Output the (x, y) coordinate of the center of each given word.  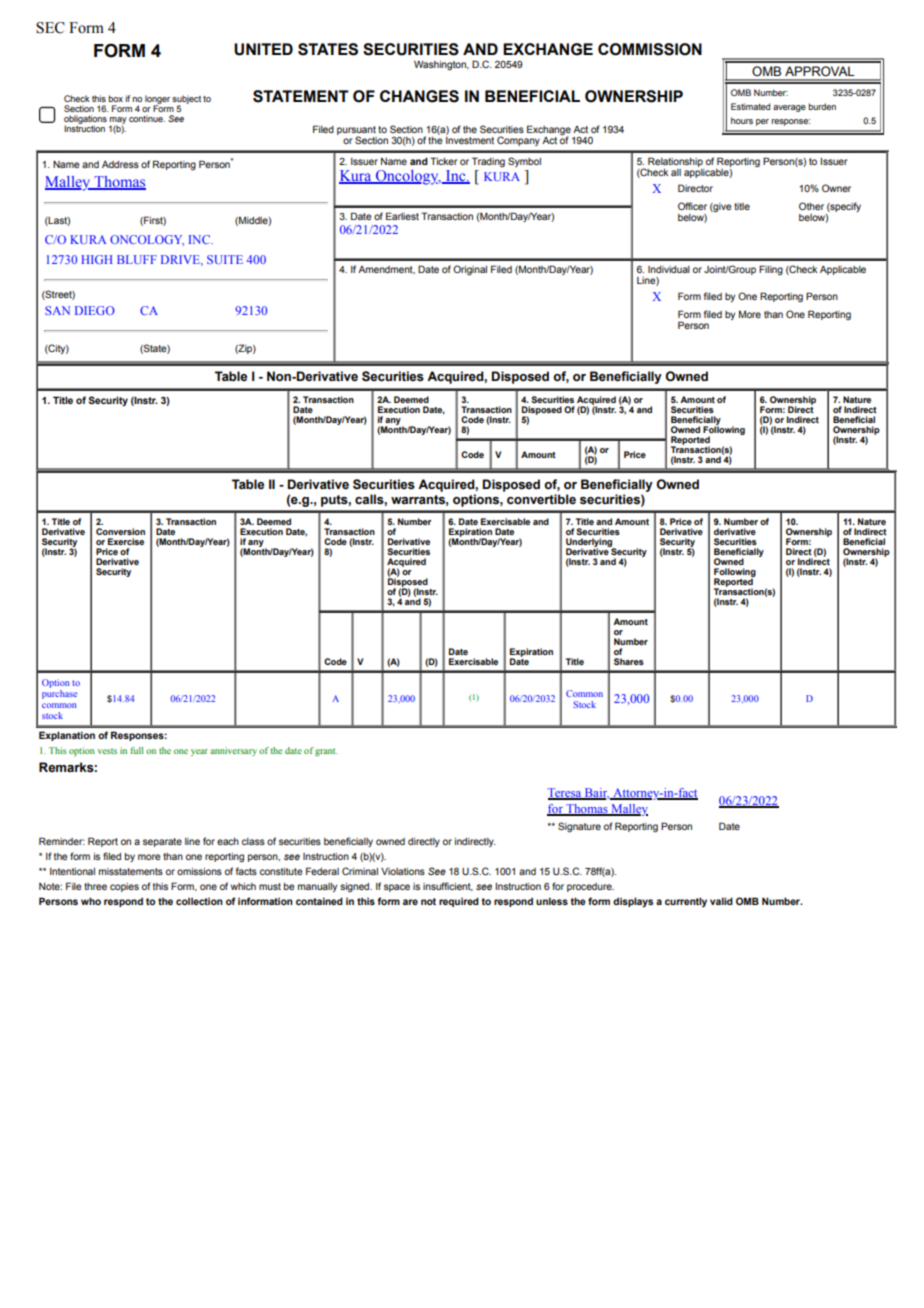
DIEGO (95, 310)
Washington (441, 65)
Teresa (566, 794)
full (136, 750)
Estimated (750, 106)
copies (124, 887)
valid (721, 901)
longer (157, 100)
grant (326, 752)
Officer (692, 206)
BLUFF (137, 259)
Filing (771, 270)
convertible (541, 499)
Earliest (402, 216)
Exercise (126, 541)
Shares (629, 661)
